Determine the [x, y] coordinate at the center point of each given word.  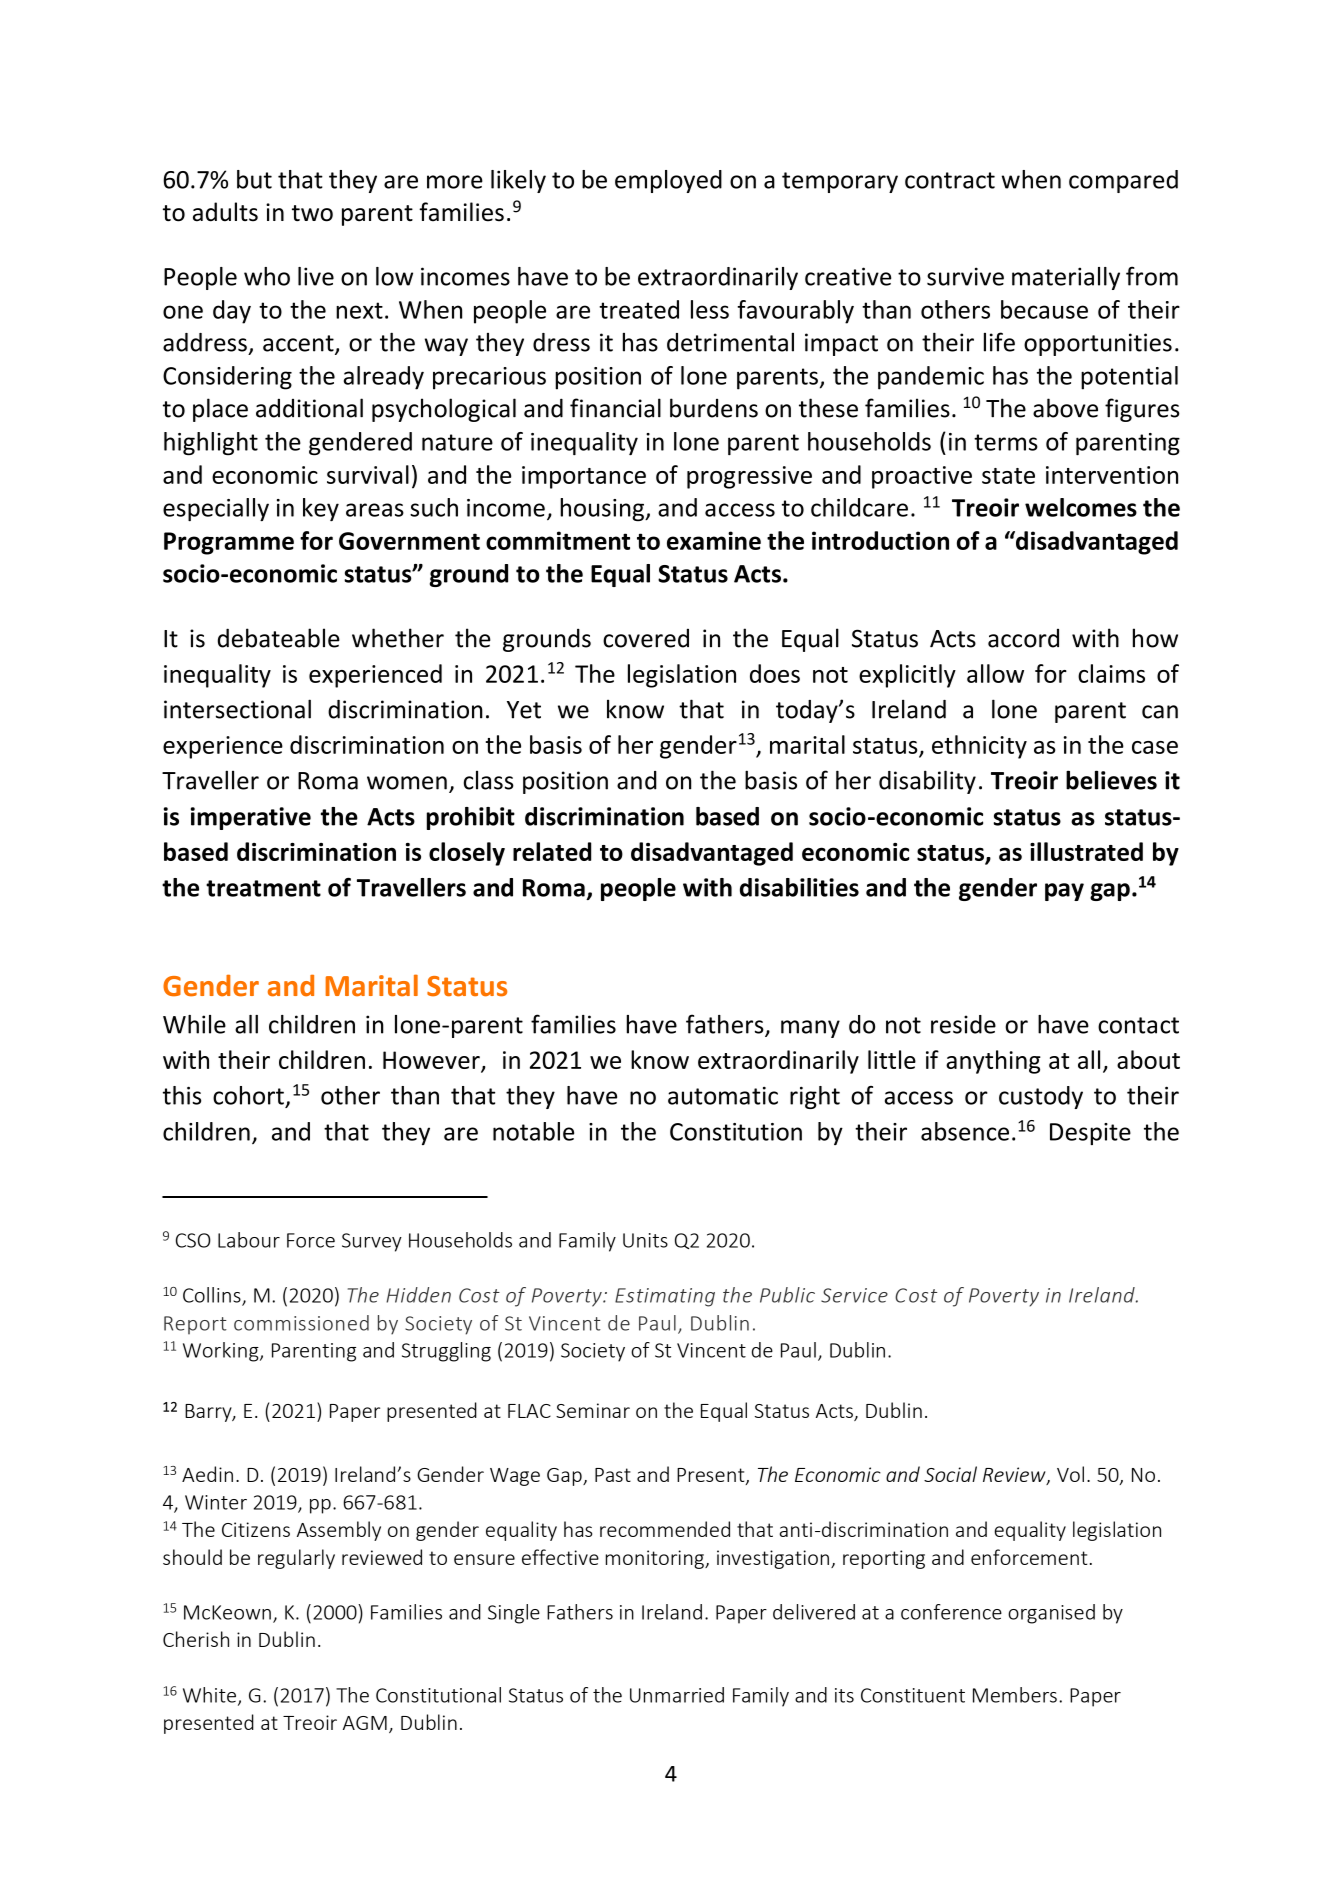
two [312, 213]
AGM [365, 1723]
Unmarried [677, 1695]
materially [1066, 278]
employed [668, 181]
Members [1015, 1695]
